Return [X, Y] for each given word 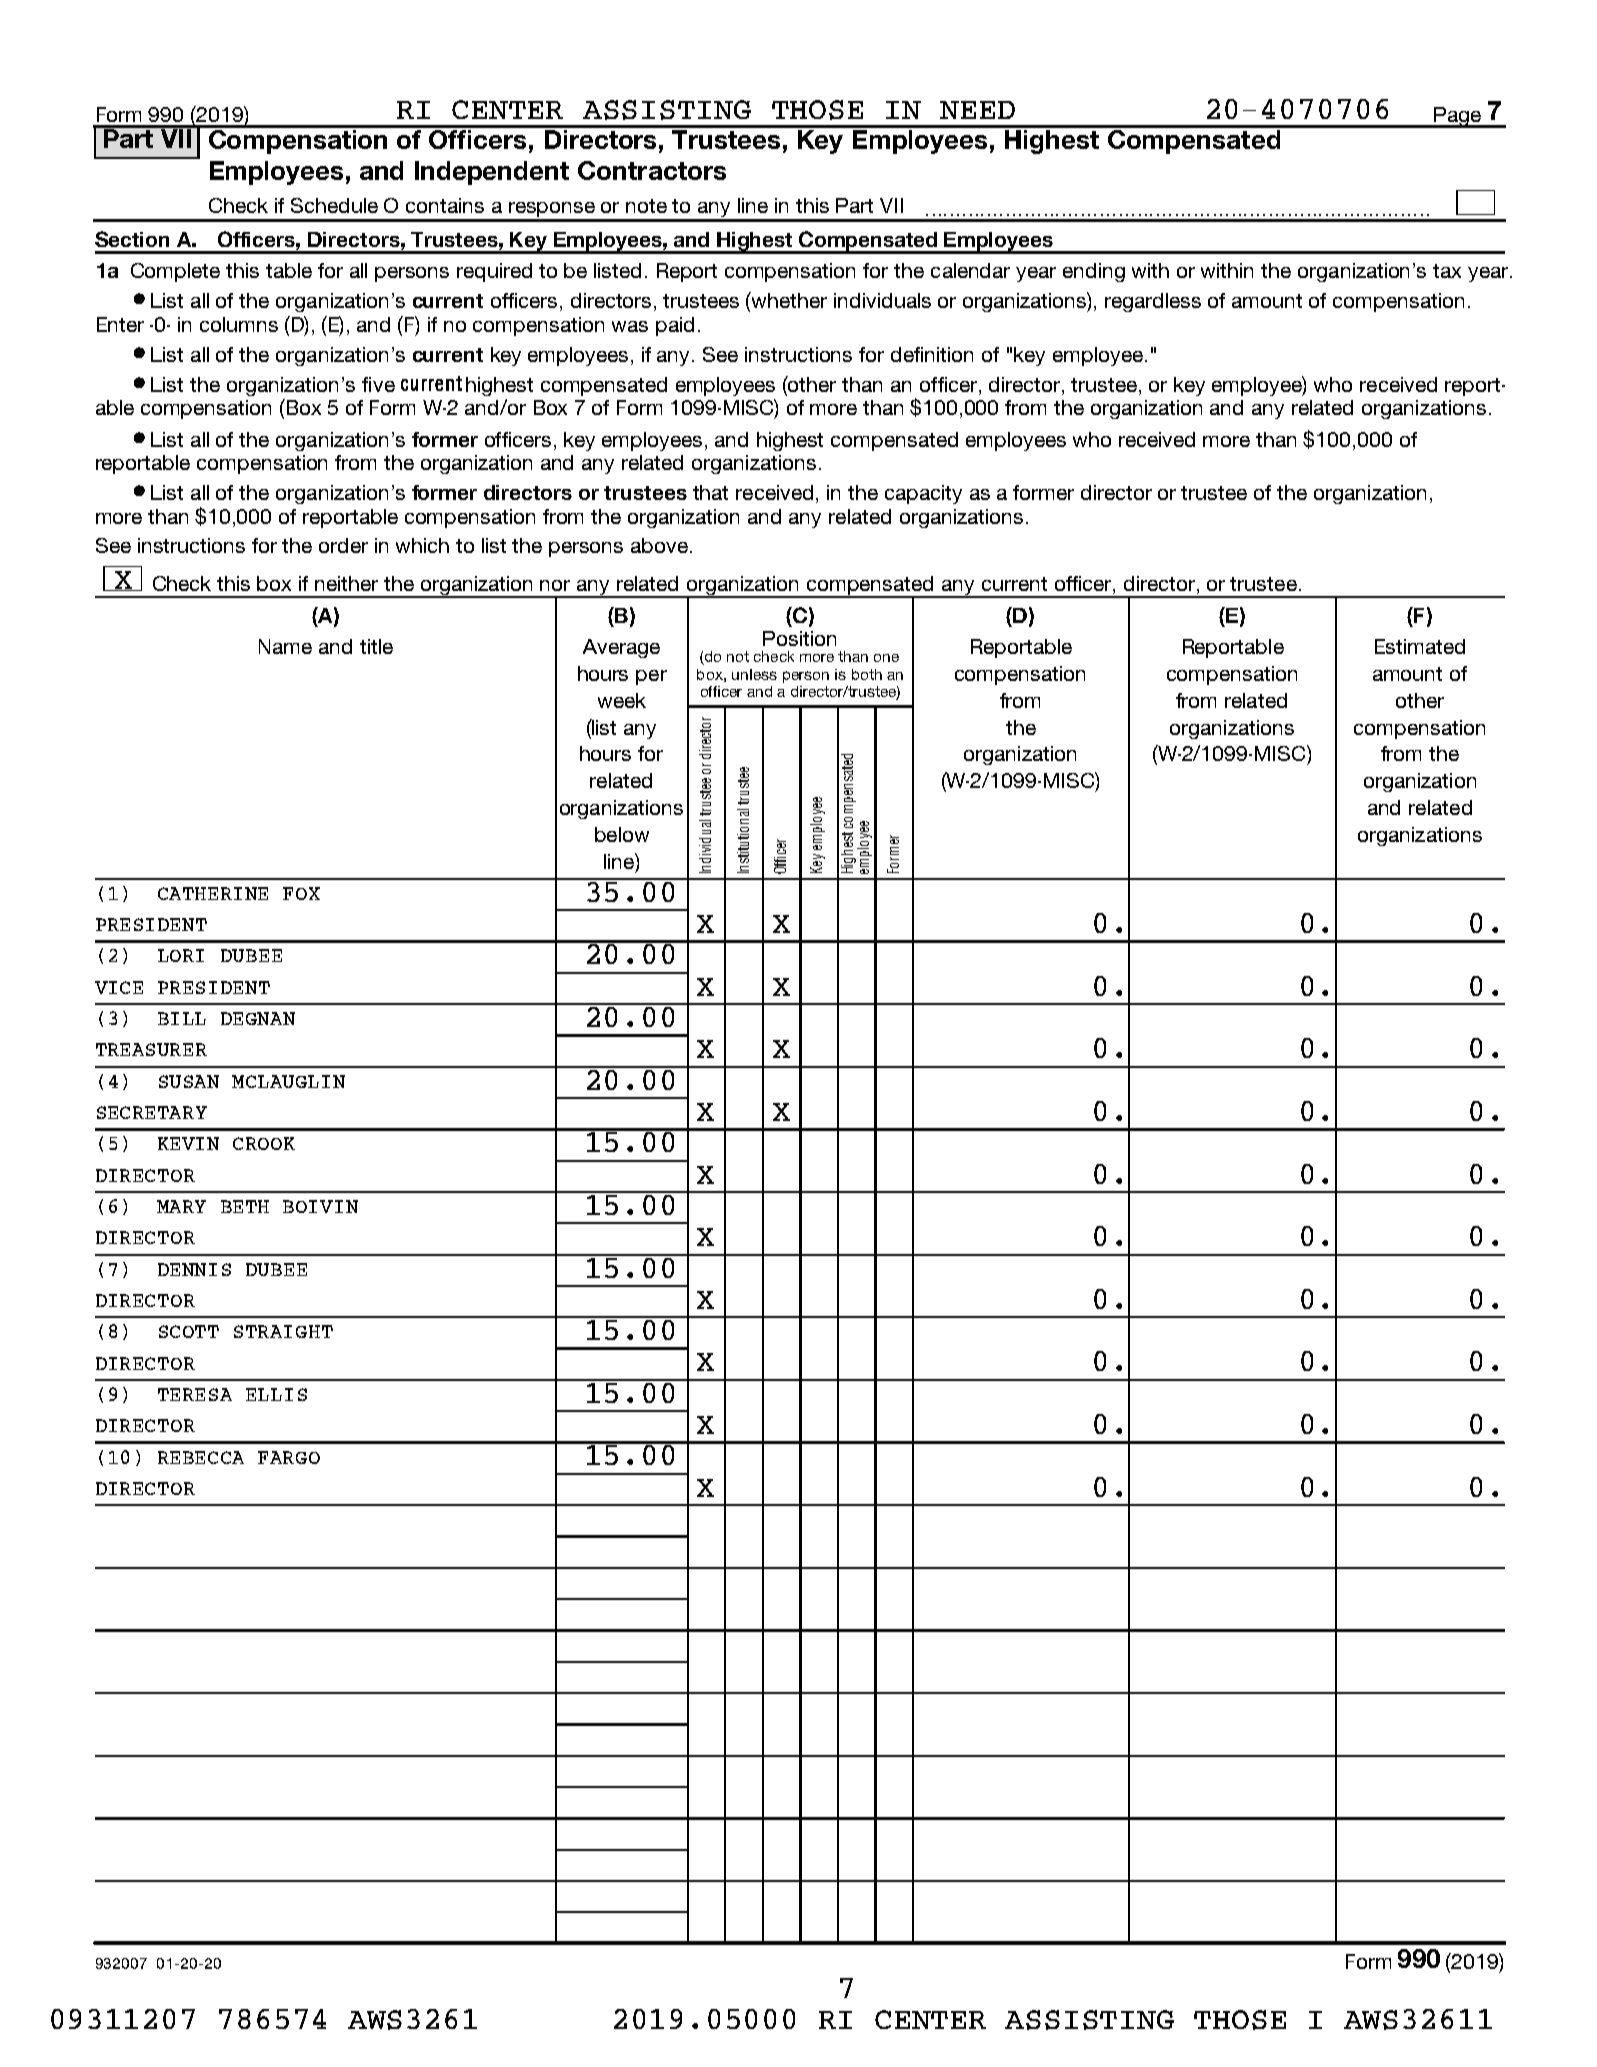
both [867, 674]
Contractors [652, 170]
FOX [301, 893]
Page [1457, 117]
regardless [1153, 302]
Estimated [1420, 646]
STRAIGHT [283, 1331]
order [343, 545]
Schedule [334, 205]
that [710, 492]
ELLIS [276, 1394]
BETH [245, 1206]
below [622, 834]
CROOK [264, 1143]
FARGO [289, 1457]
